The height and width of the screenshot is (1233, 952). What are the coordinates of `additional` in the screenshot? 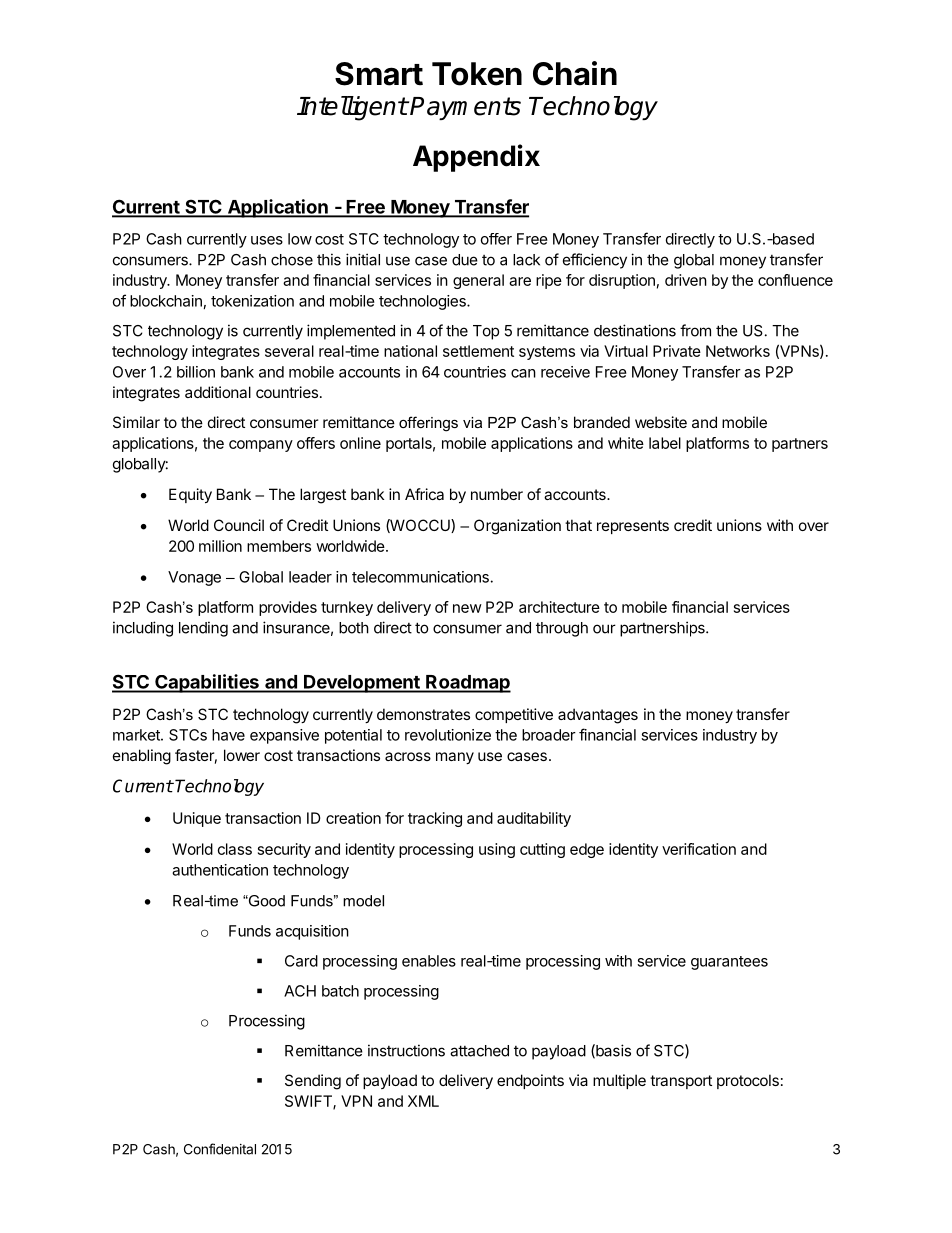 It's located at (218, 392).
